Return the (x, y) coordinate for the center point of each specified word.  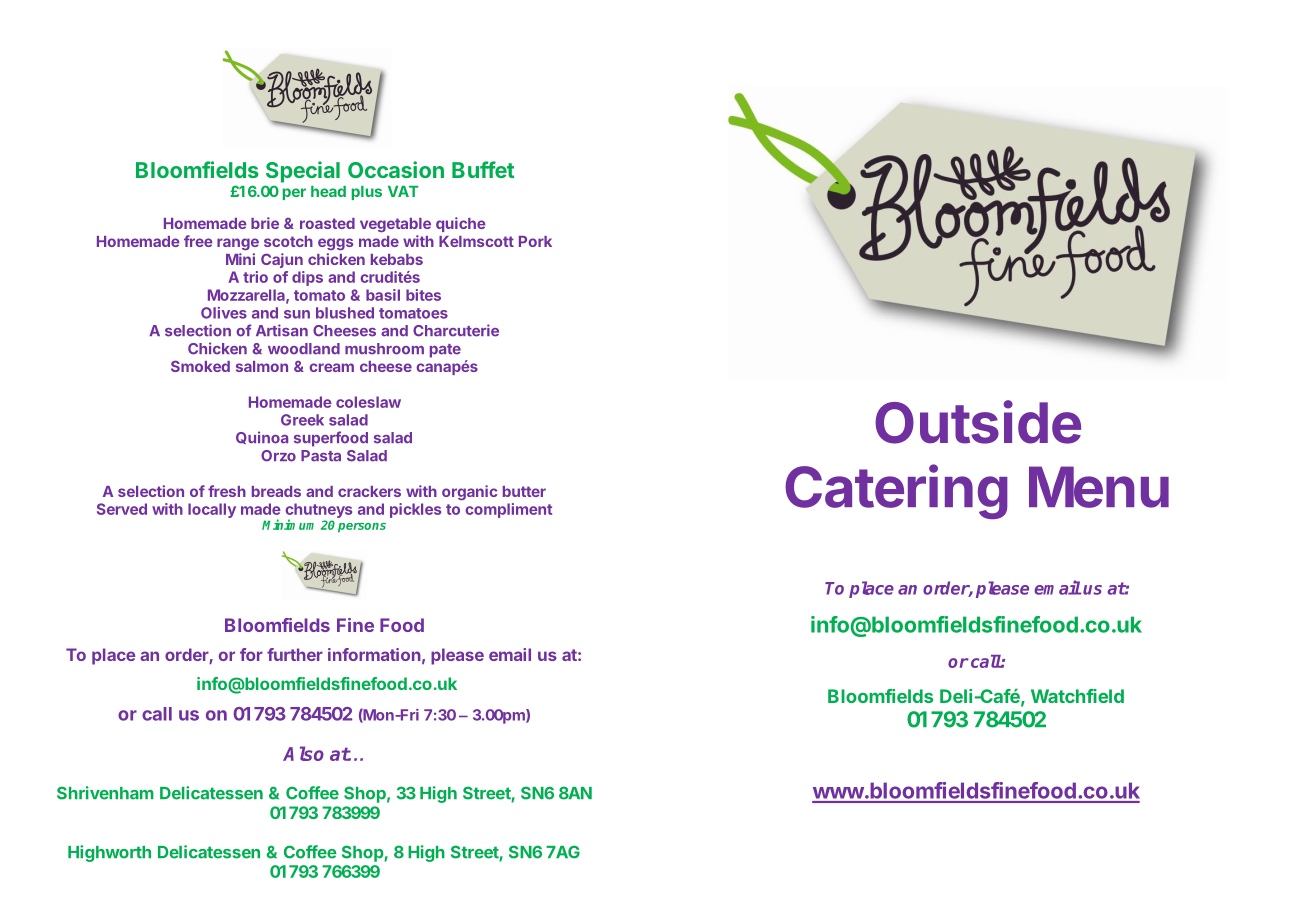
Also (303, 753)
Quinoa (262, 437)
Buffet (483, 169)
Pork (535, 241)
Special (303, 172)
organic (469, 492)
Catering (896, 491)
